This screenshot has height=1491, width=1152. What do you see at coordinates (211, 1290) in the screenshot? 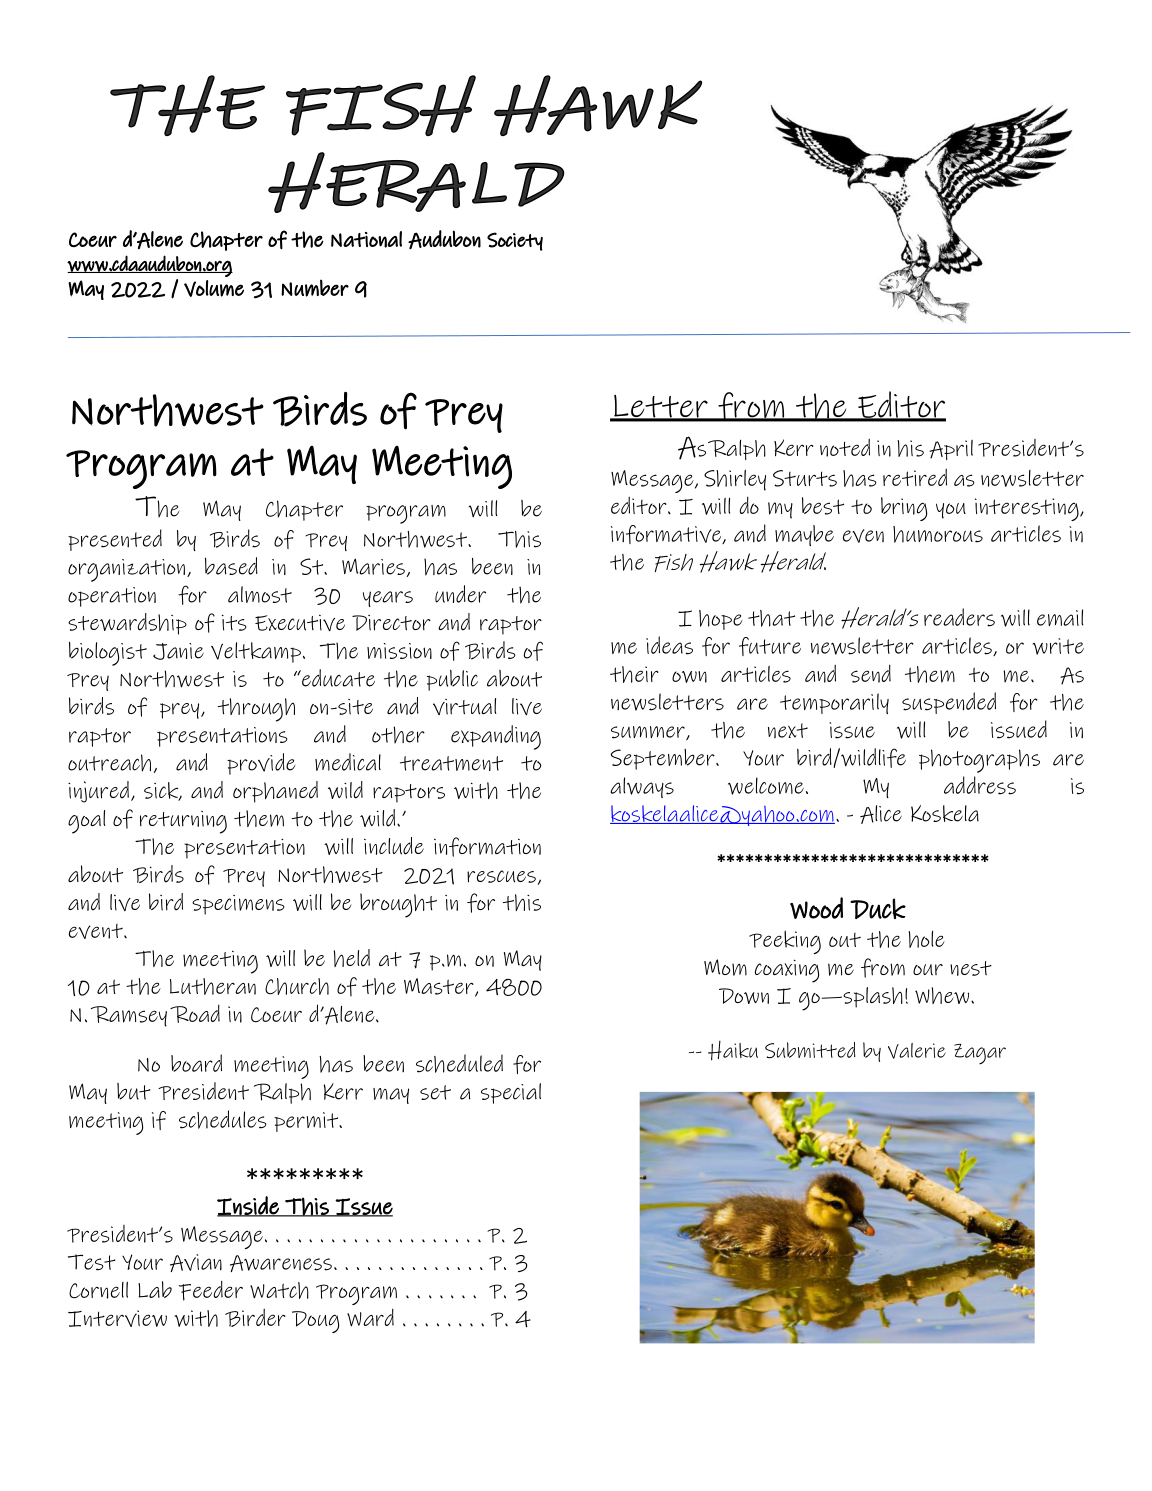
I see `Feeder` at bounding box center [211, 1290].
